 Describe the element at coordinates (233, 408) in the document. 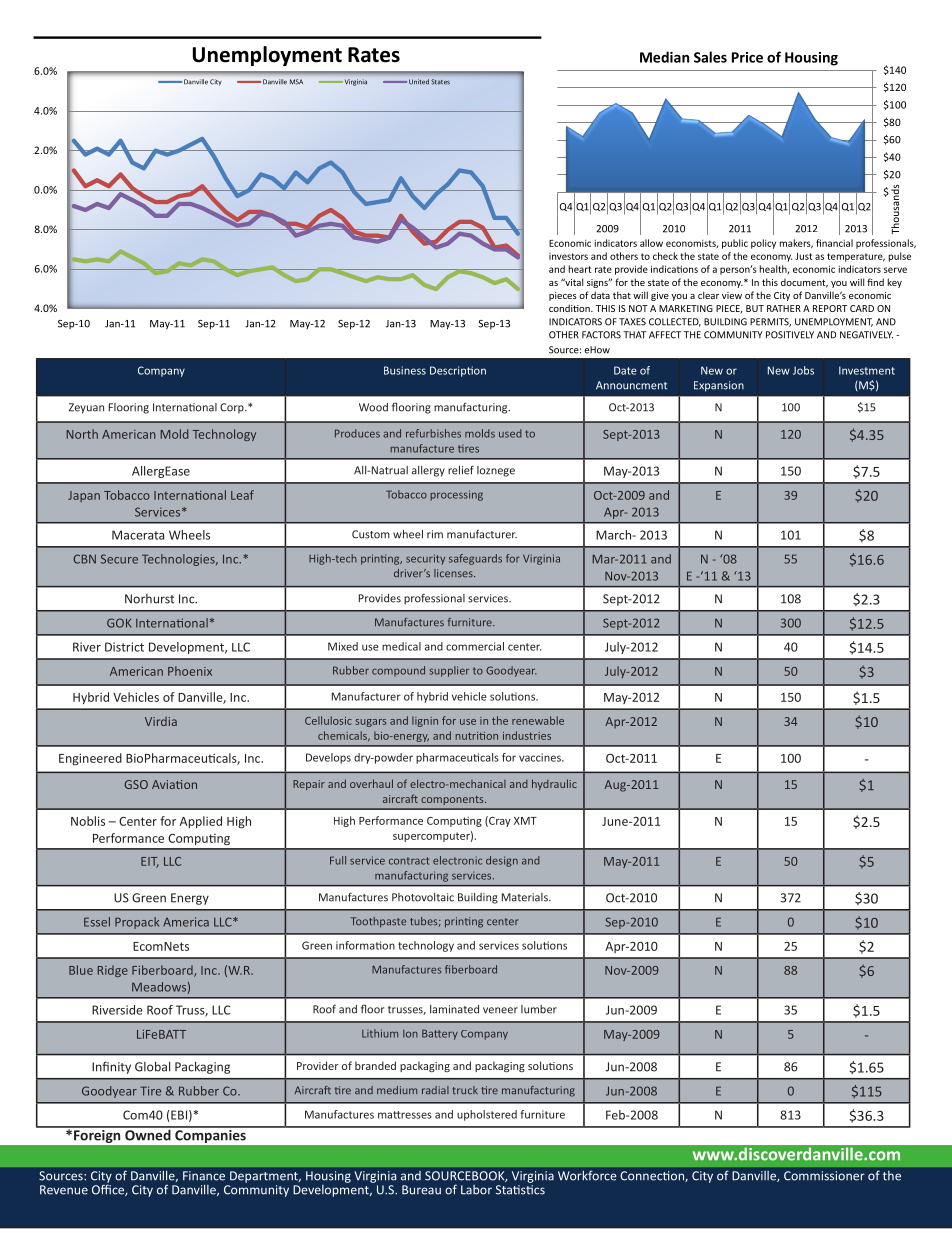

I see `Corp` at that location.
